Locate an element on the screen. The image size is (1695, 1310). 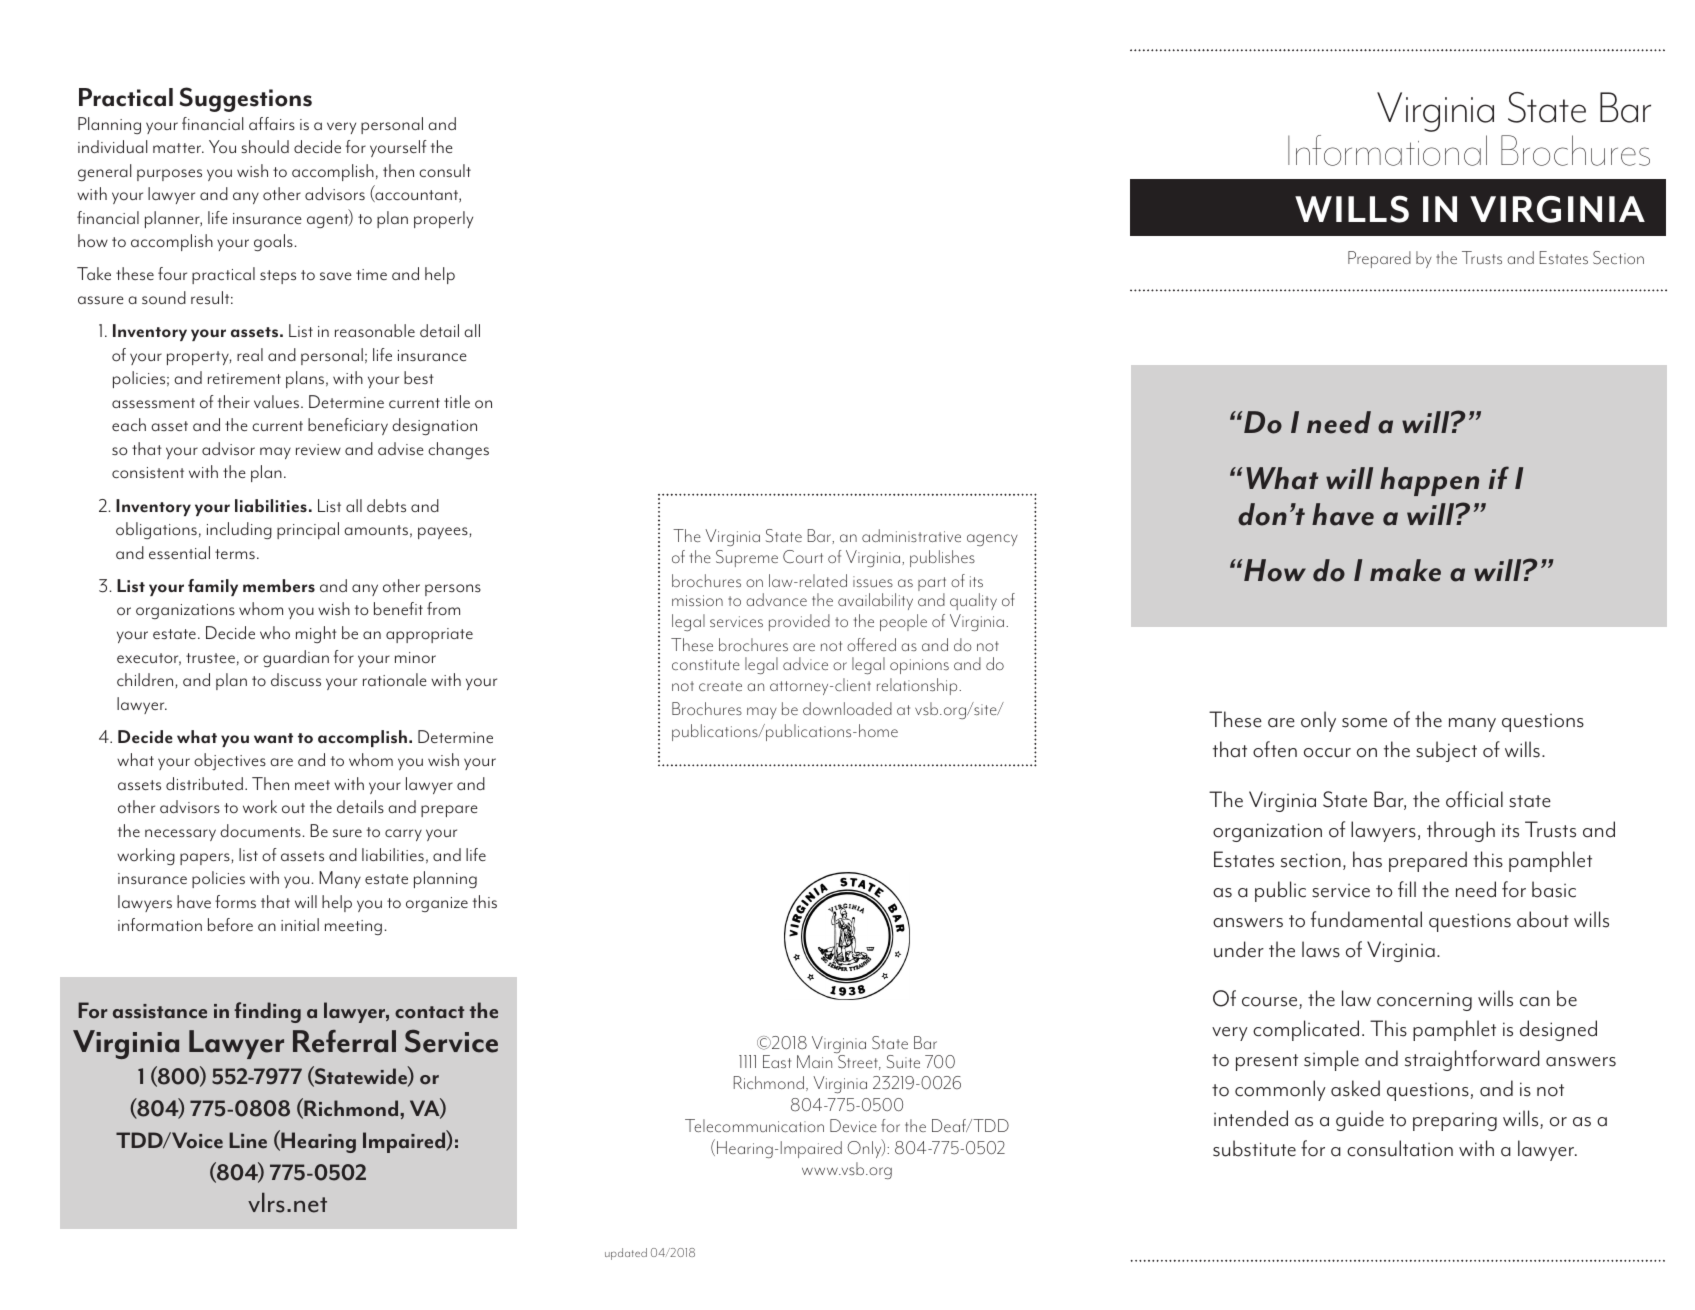
make is located at coordinates (1405, 570).
